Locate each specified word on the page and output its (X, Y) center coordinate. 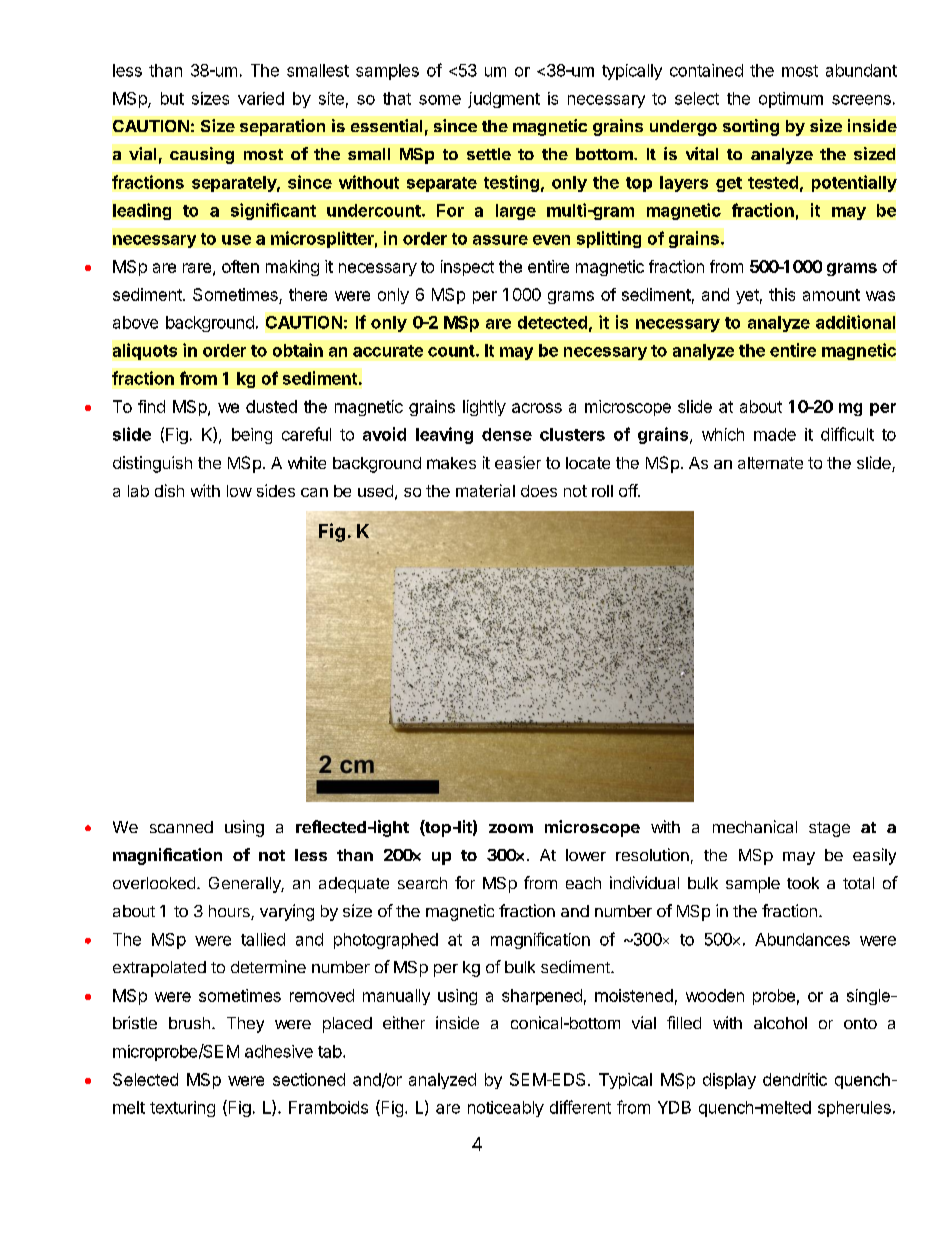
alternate (770, 463)
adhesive (279, 1051)
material (485, 490)
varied (261, 98)
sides (276, 490)
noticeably (506, 1109)
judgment (504, 100)
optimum (791, 100)
